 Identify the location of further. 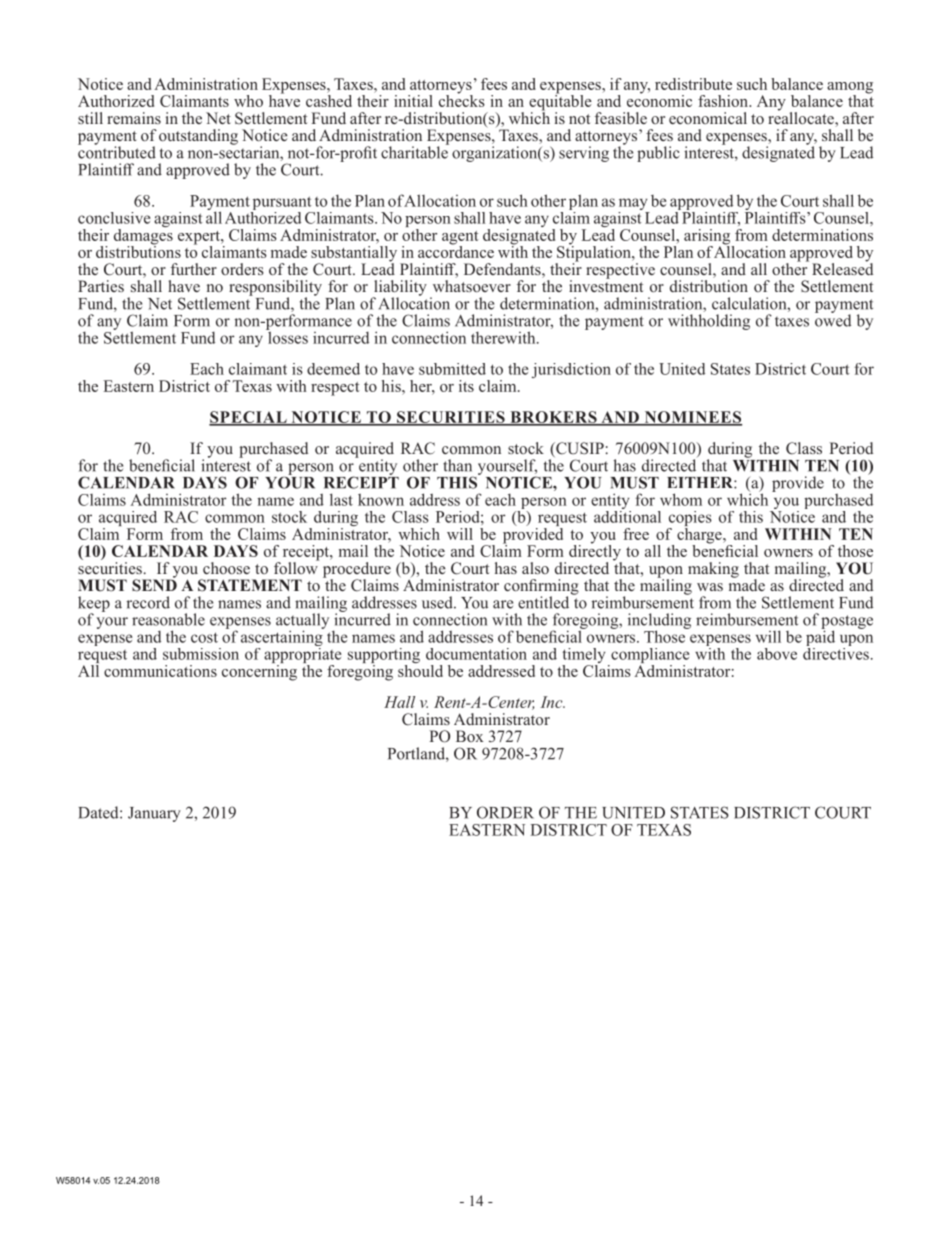
(194, 269).
